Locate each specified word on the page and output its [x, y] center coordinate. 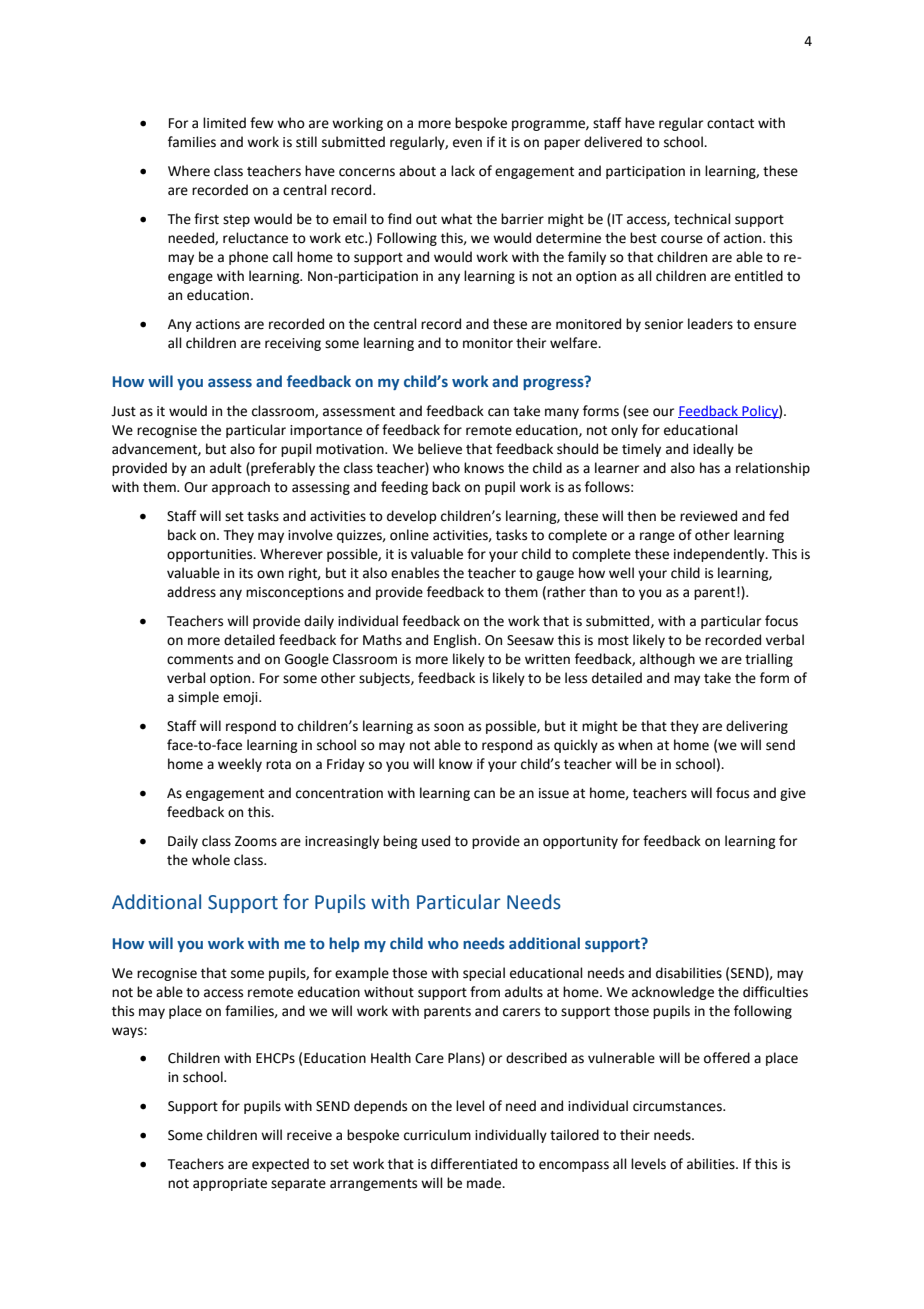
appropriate [230, 1184]
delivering [757, 727]
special [484, 974]
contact [730, 124]
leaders [710, 324]
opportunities [211, 555]
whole [211, 860]
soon [449, 727]
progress [554, 383]
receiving [293, 344]
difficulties [775, 992]
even [467, 143]
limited [224, 123]
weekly [240, 765]
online [409, 535]
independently [720, 555]
